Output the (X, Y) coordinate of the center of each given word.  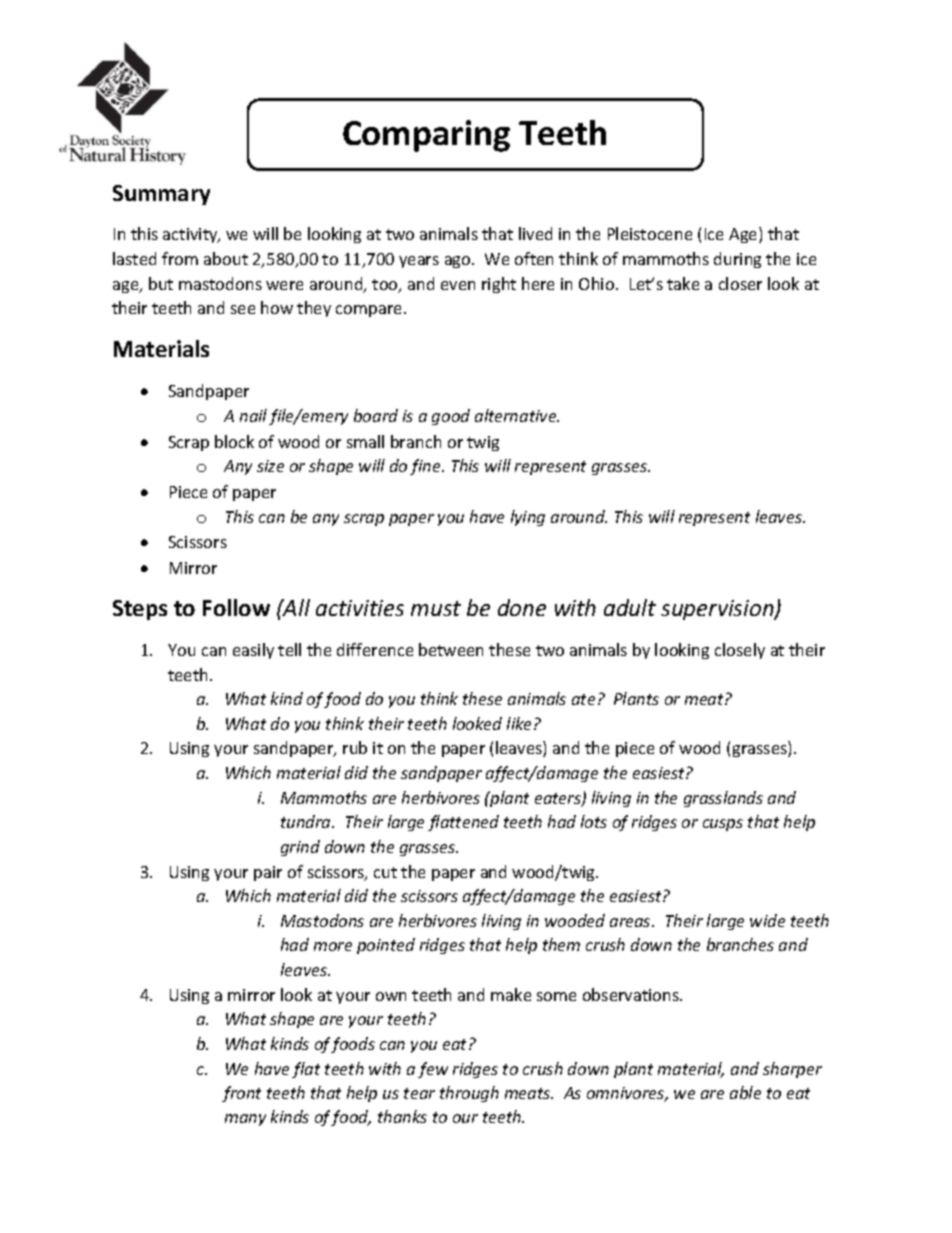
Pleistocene (650, 233)
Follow (236, 607)
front (241, 1094)
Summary (161, 195)
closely (740, 651)
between (451, 649)
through (469, 1094)
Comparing (426, 136)
